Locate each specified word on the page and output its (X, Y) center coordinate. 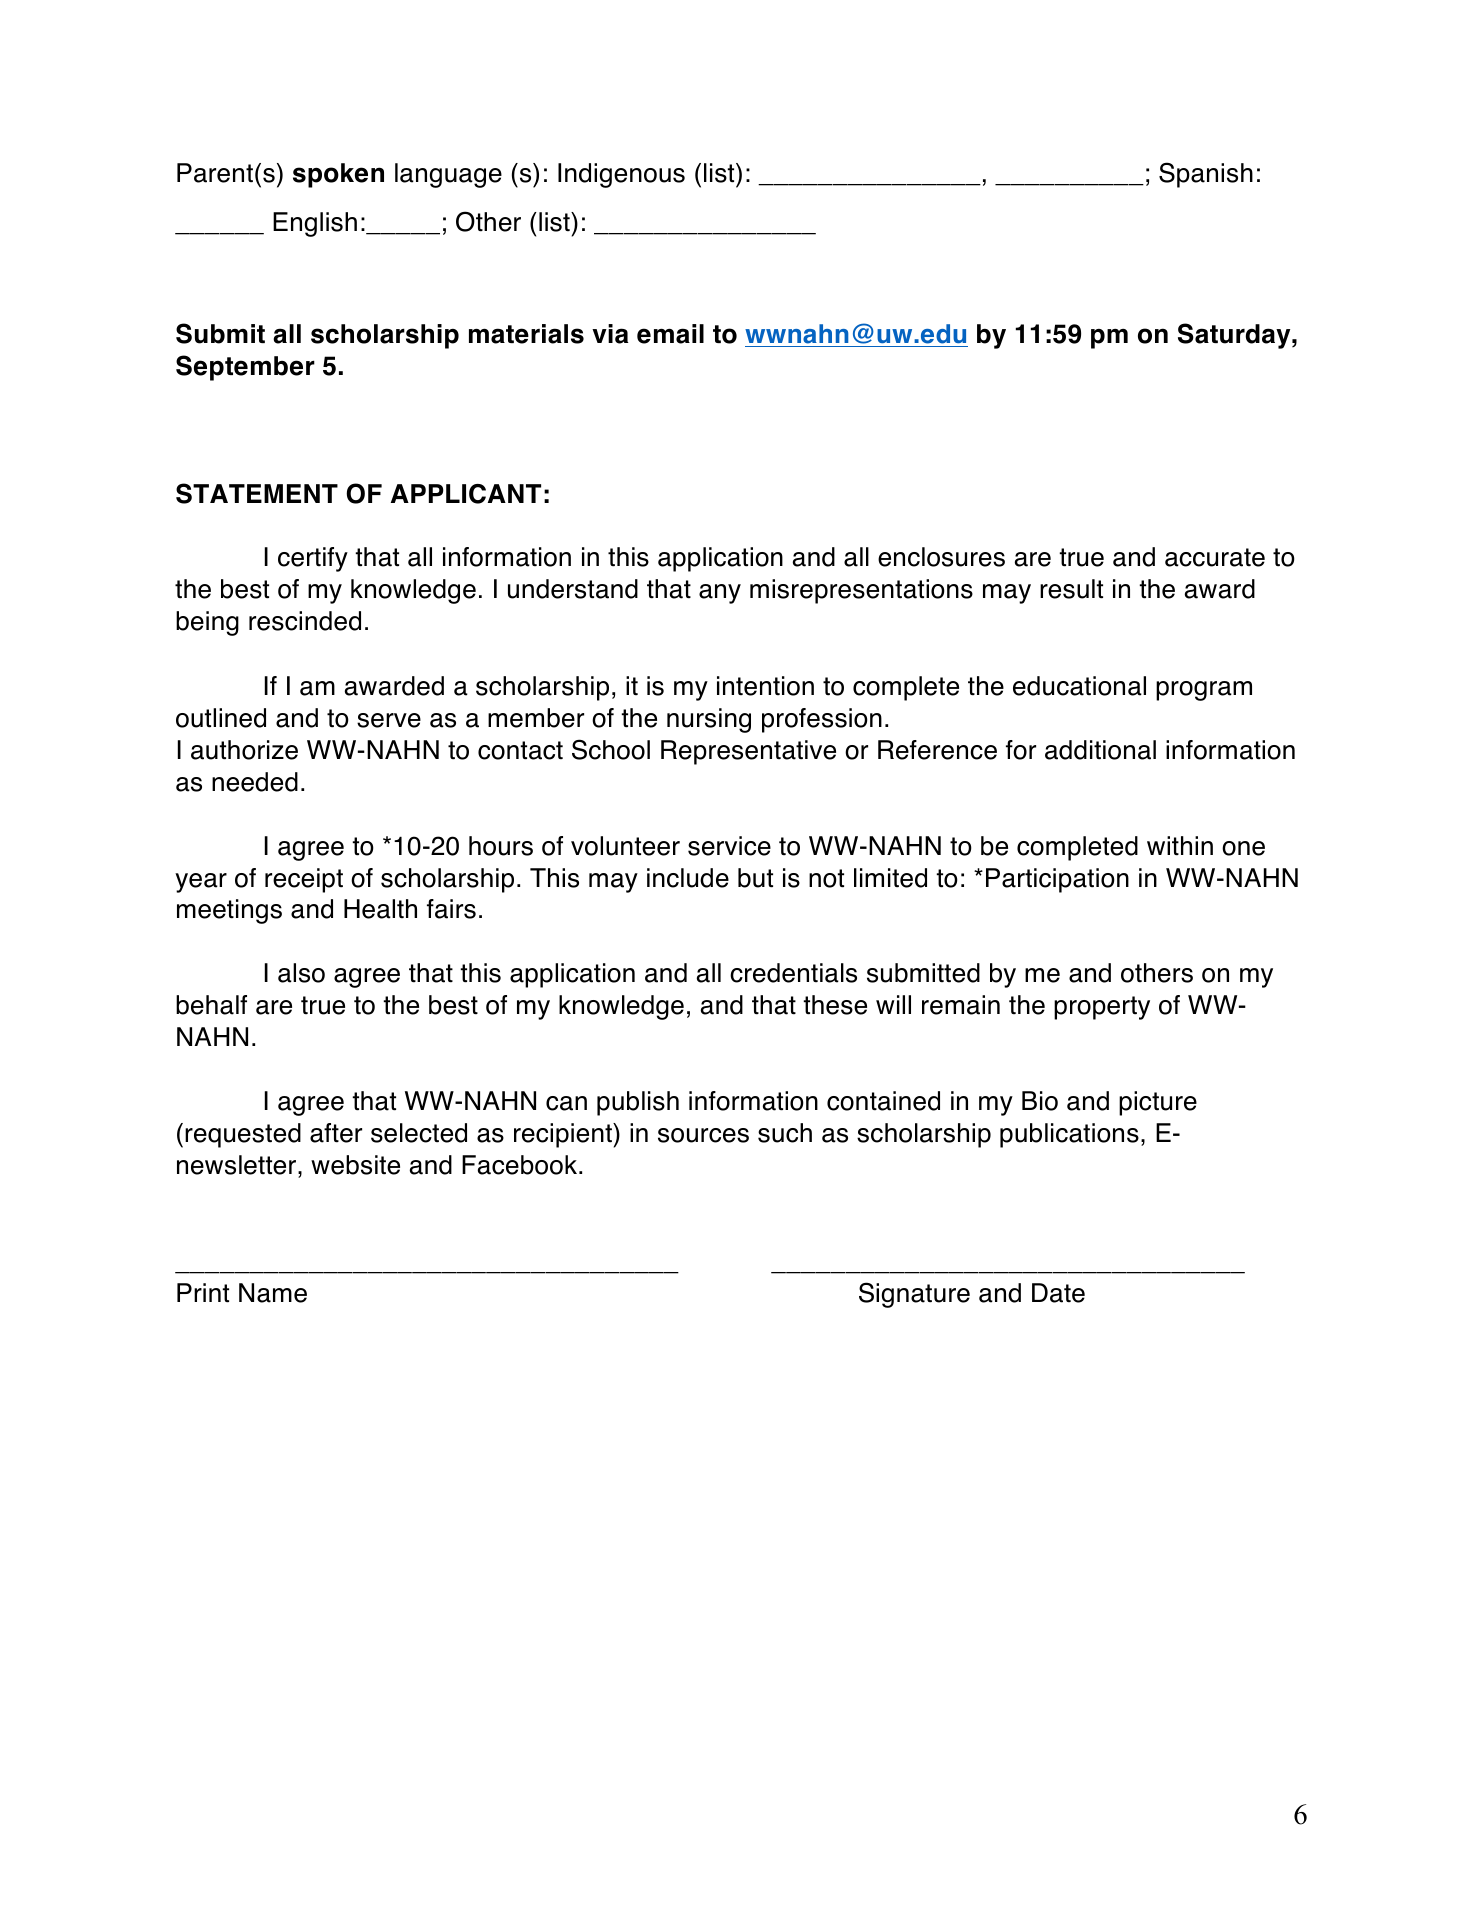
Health (380, 909)
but (755, 878)
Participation (1057, 880)
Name (273, 1293)
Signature (914, 1295)
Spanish (1206, 175)
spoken (338, 175)
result (1071, 589)
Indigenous (621, 175)
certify (313, 559)
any (720, 594)
